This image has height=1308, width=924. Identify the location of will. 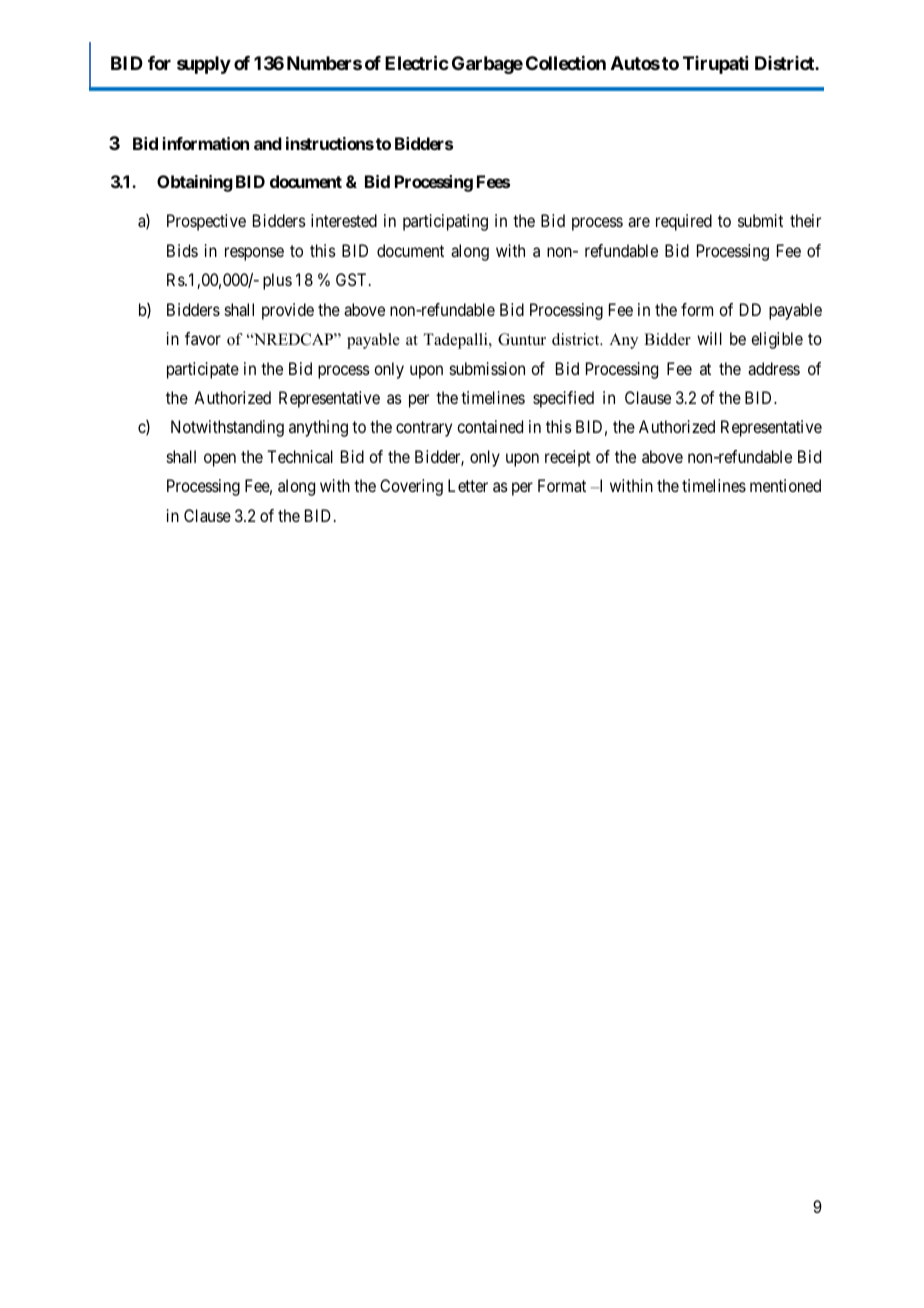
(709, 338).
